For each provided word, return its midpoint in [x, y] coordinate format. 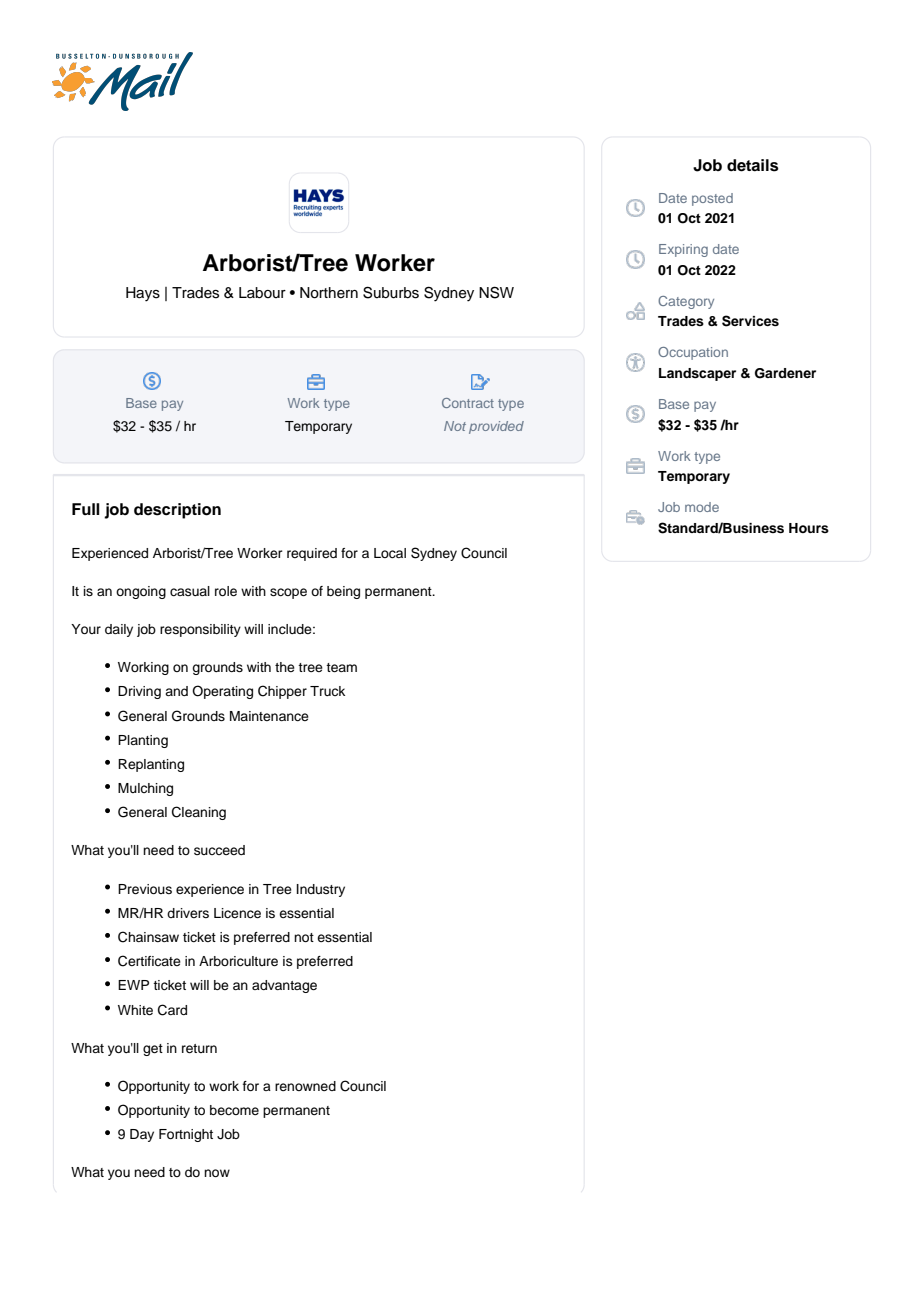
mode [702, 507]
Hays [143, 294]
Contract [468, 403]
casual [190, 591]
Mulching [145, 789]
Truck [327, 691]
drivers [188, 913]
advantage [284, 986]
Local [390, 553]
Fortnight [186, 1135]
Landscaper [697, 374]
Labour [262, 293]
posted [712, 199]
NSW [496, 292]
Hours [809, 528]
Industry [321, 890]
